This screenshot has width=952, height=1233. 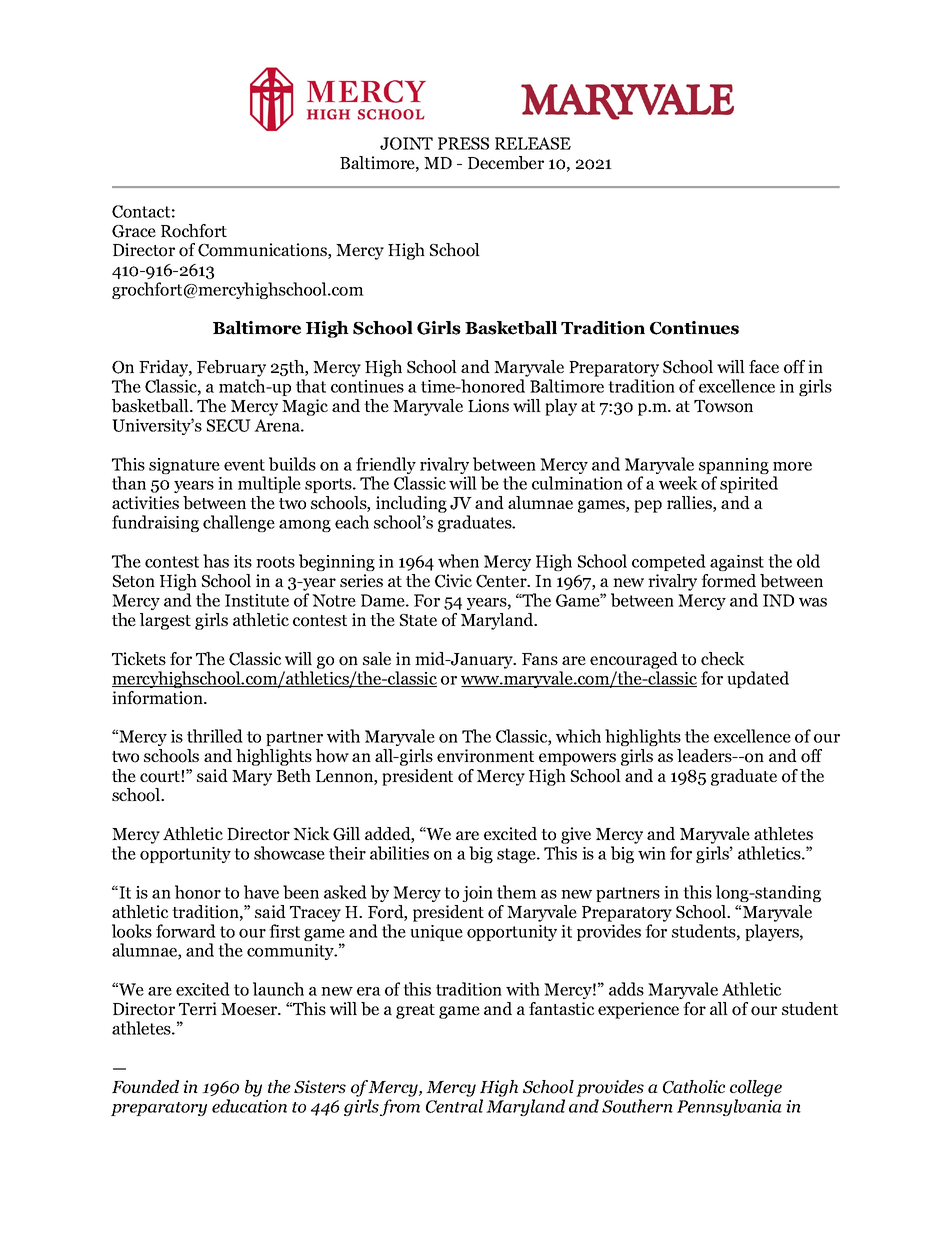 I want to click on RELEASE, so click(x=533, y=143).
